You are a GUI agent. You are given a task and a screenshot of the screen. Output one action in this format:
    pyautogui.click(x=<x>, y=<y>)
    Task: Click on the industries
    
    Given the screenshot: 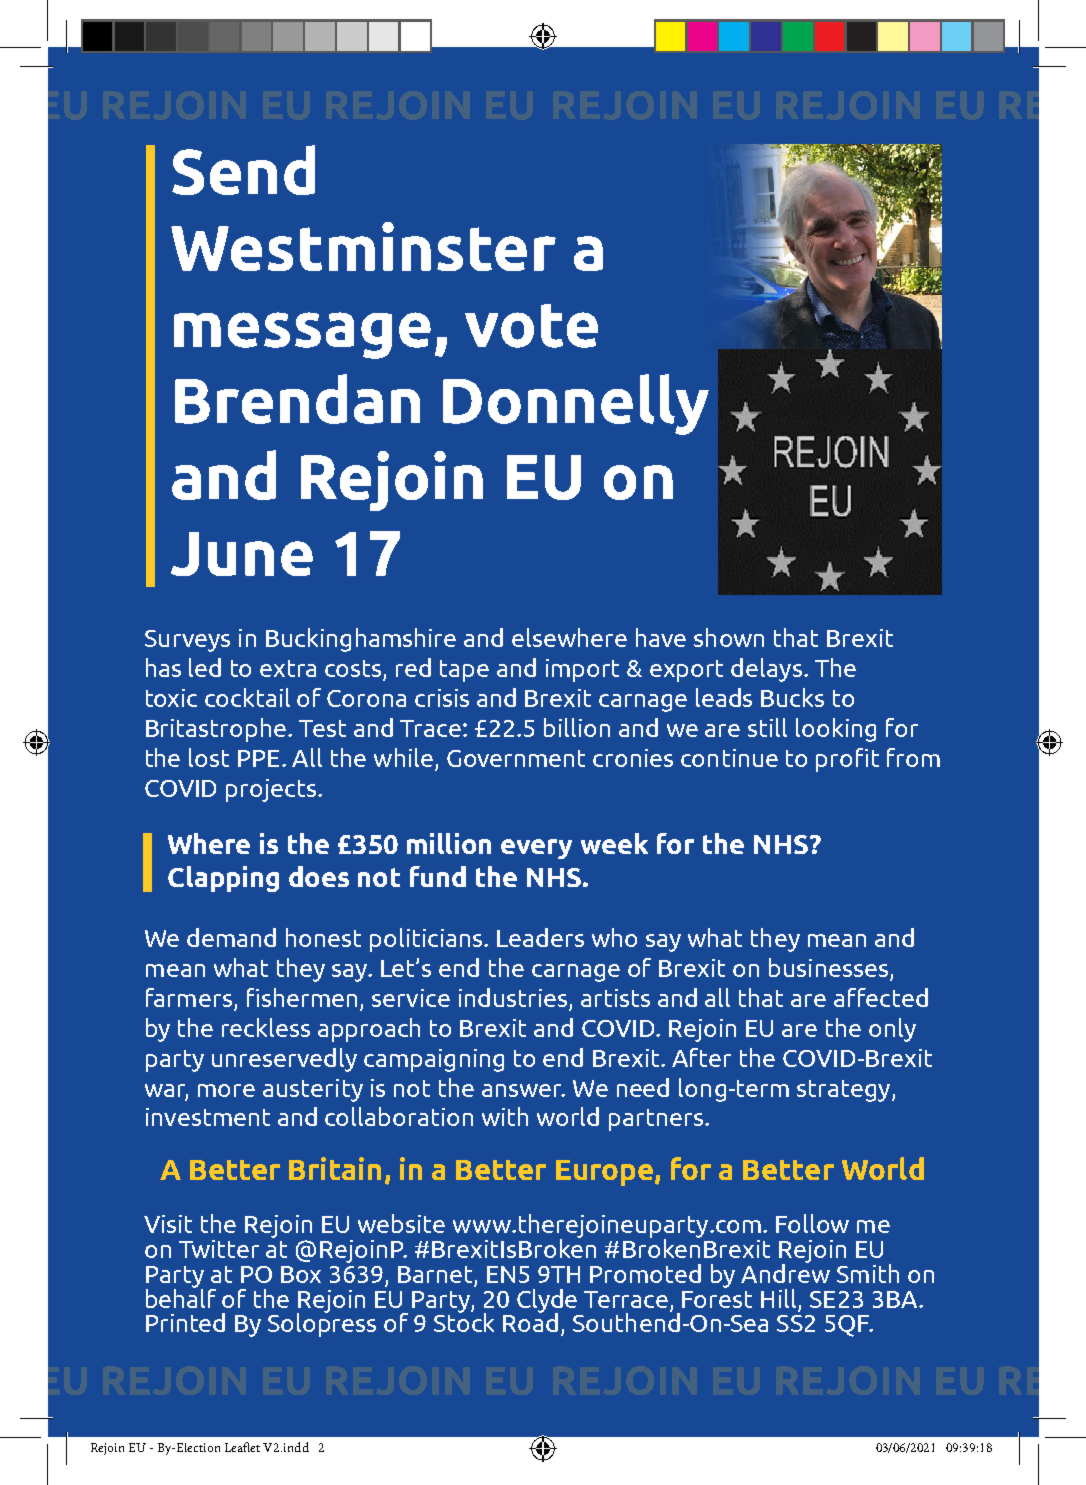 What is the action you would take?
    pyautogui.click(x=513, y=997)
